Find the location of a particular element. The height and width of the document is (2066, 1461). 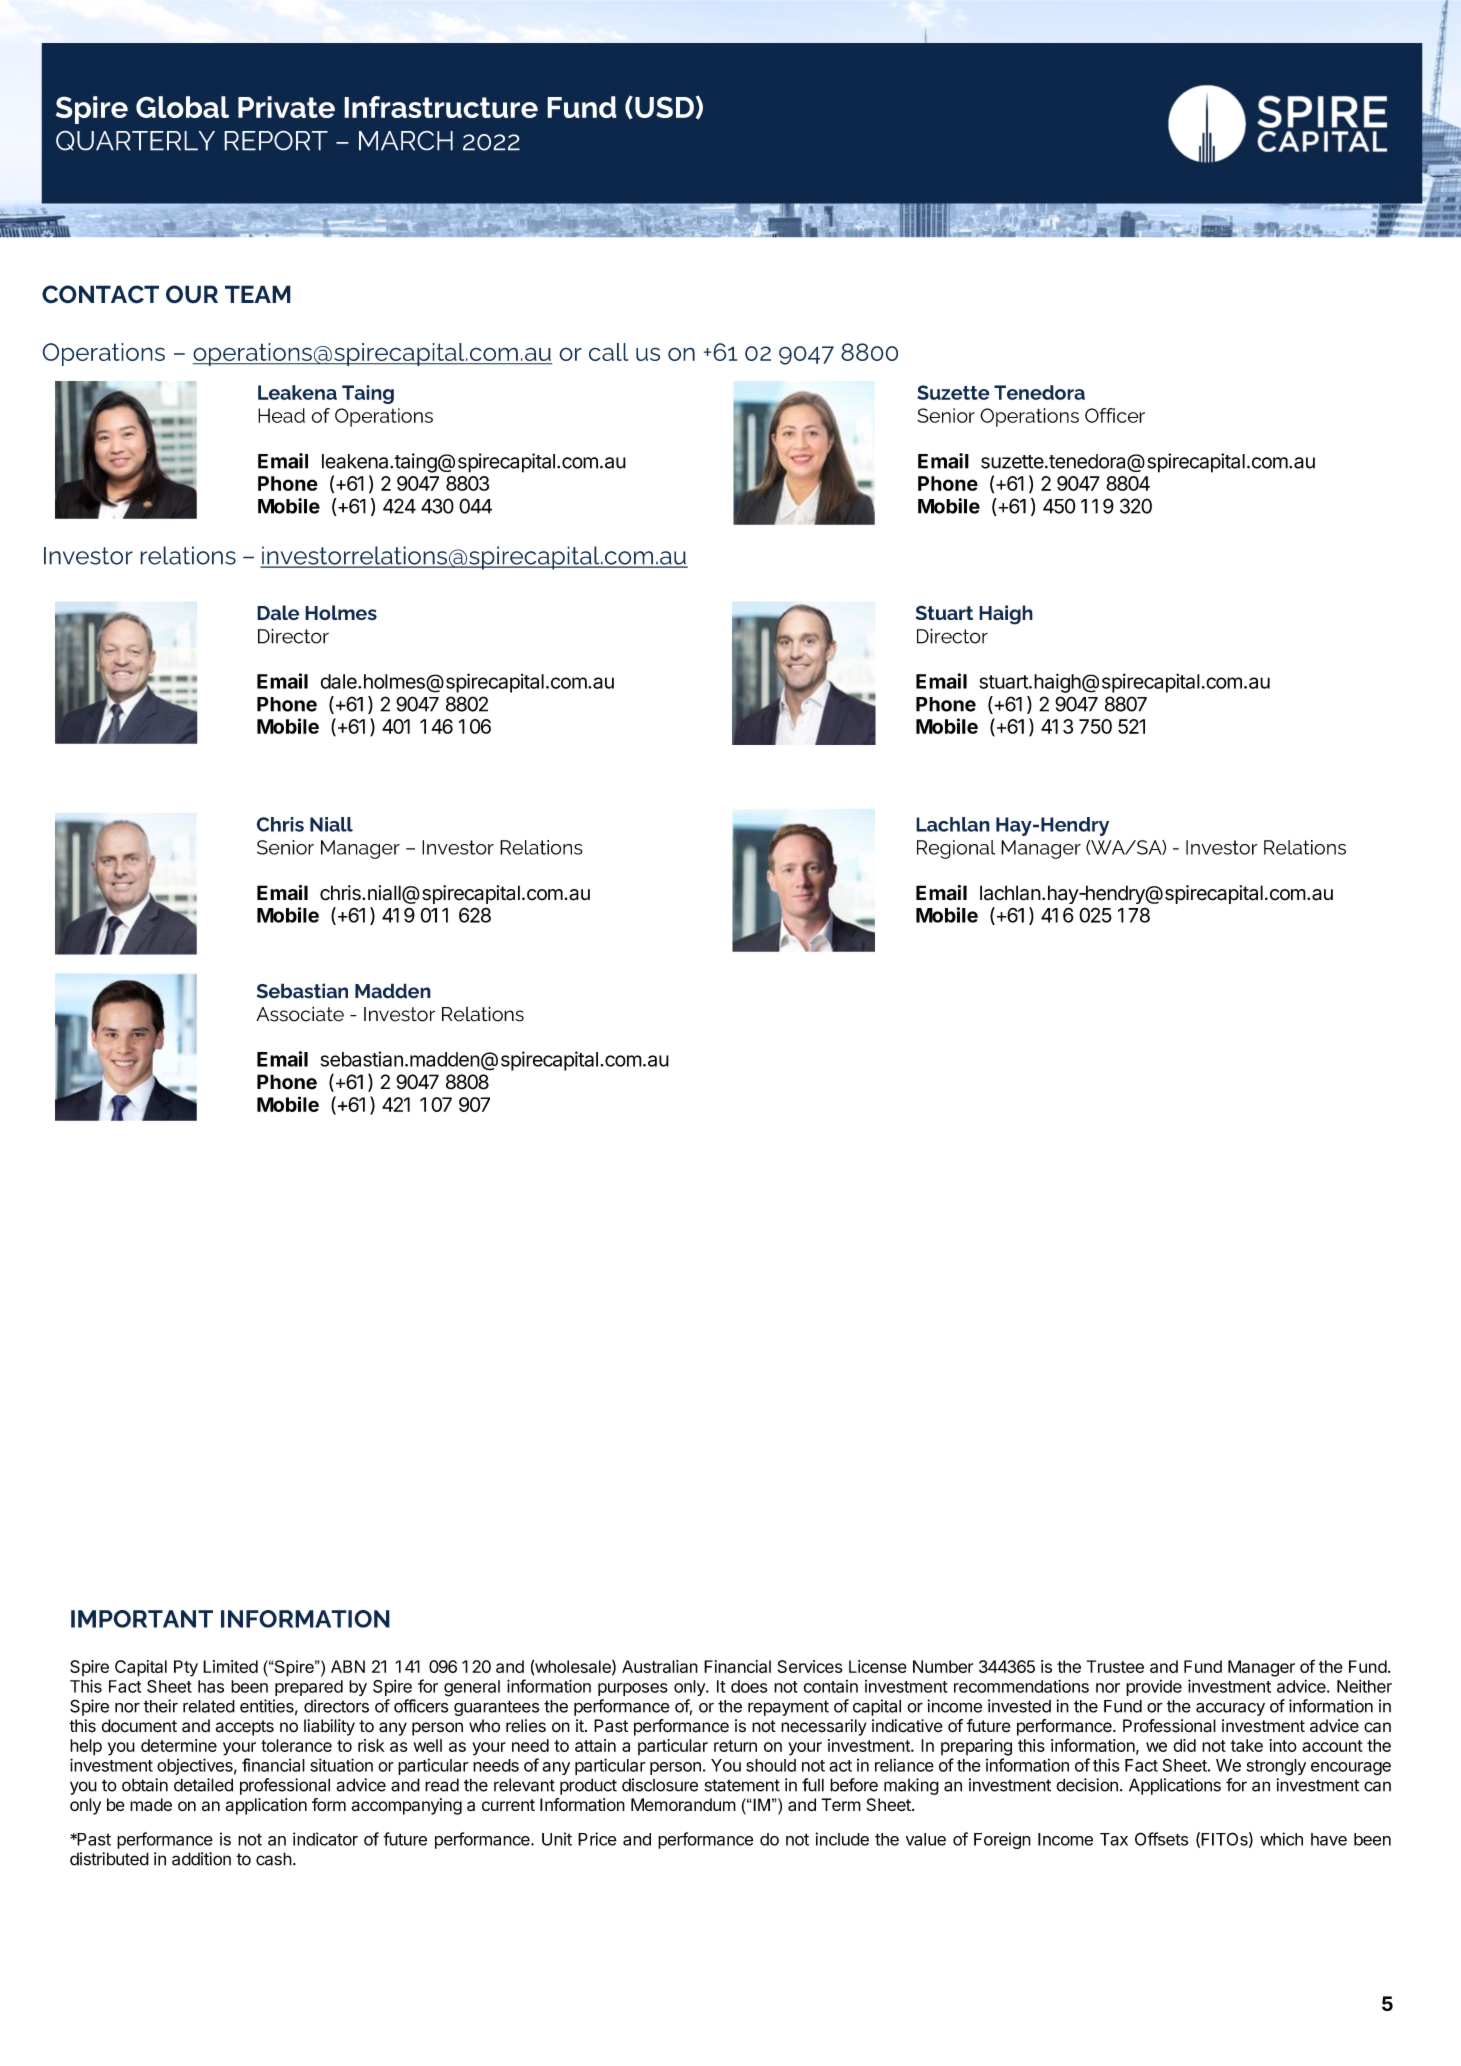

statement is located at coordinates (742, 1785).
